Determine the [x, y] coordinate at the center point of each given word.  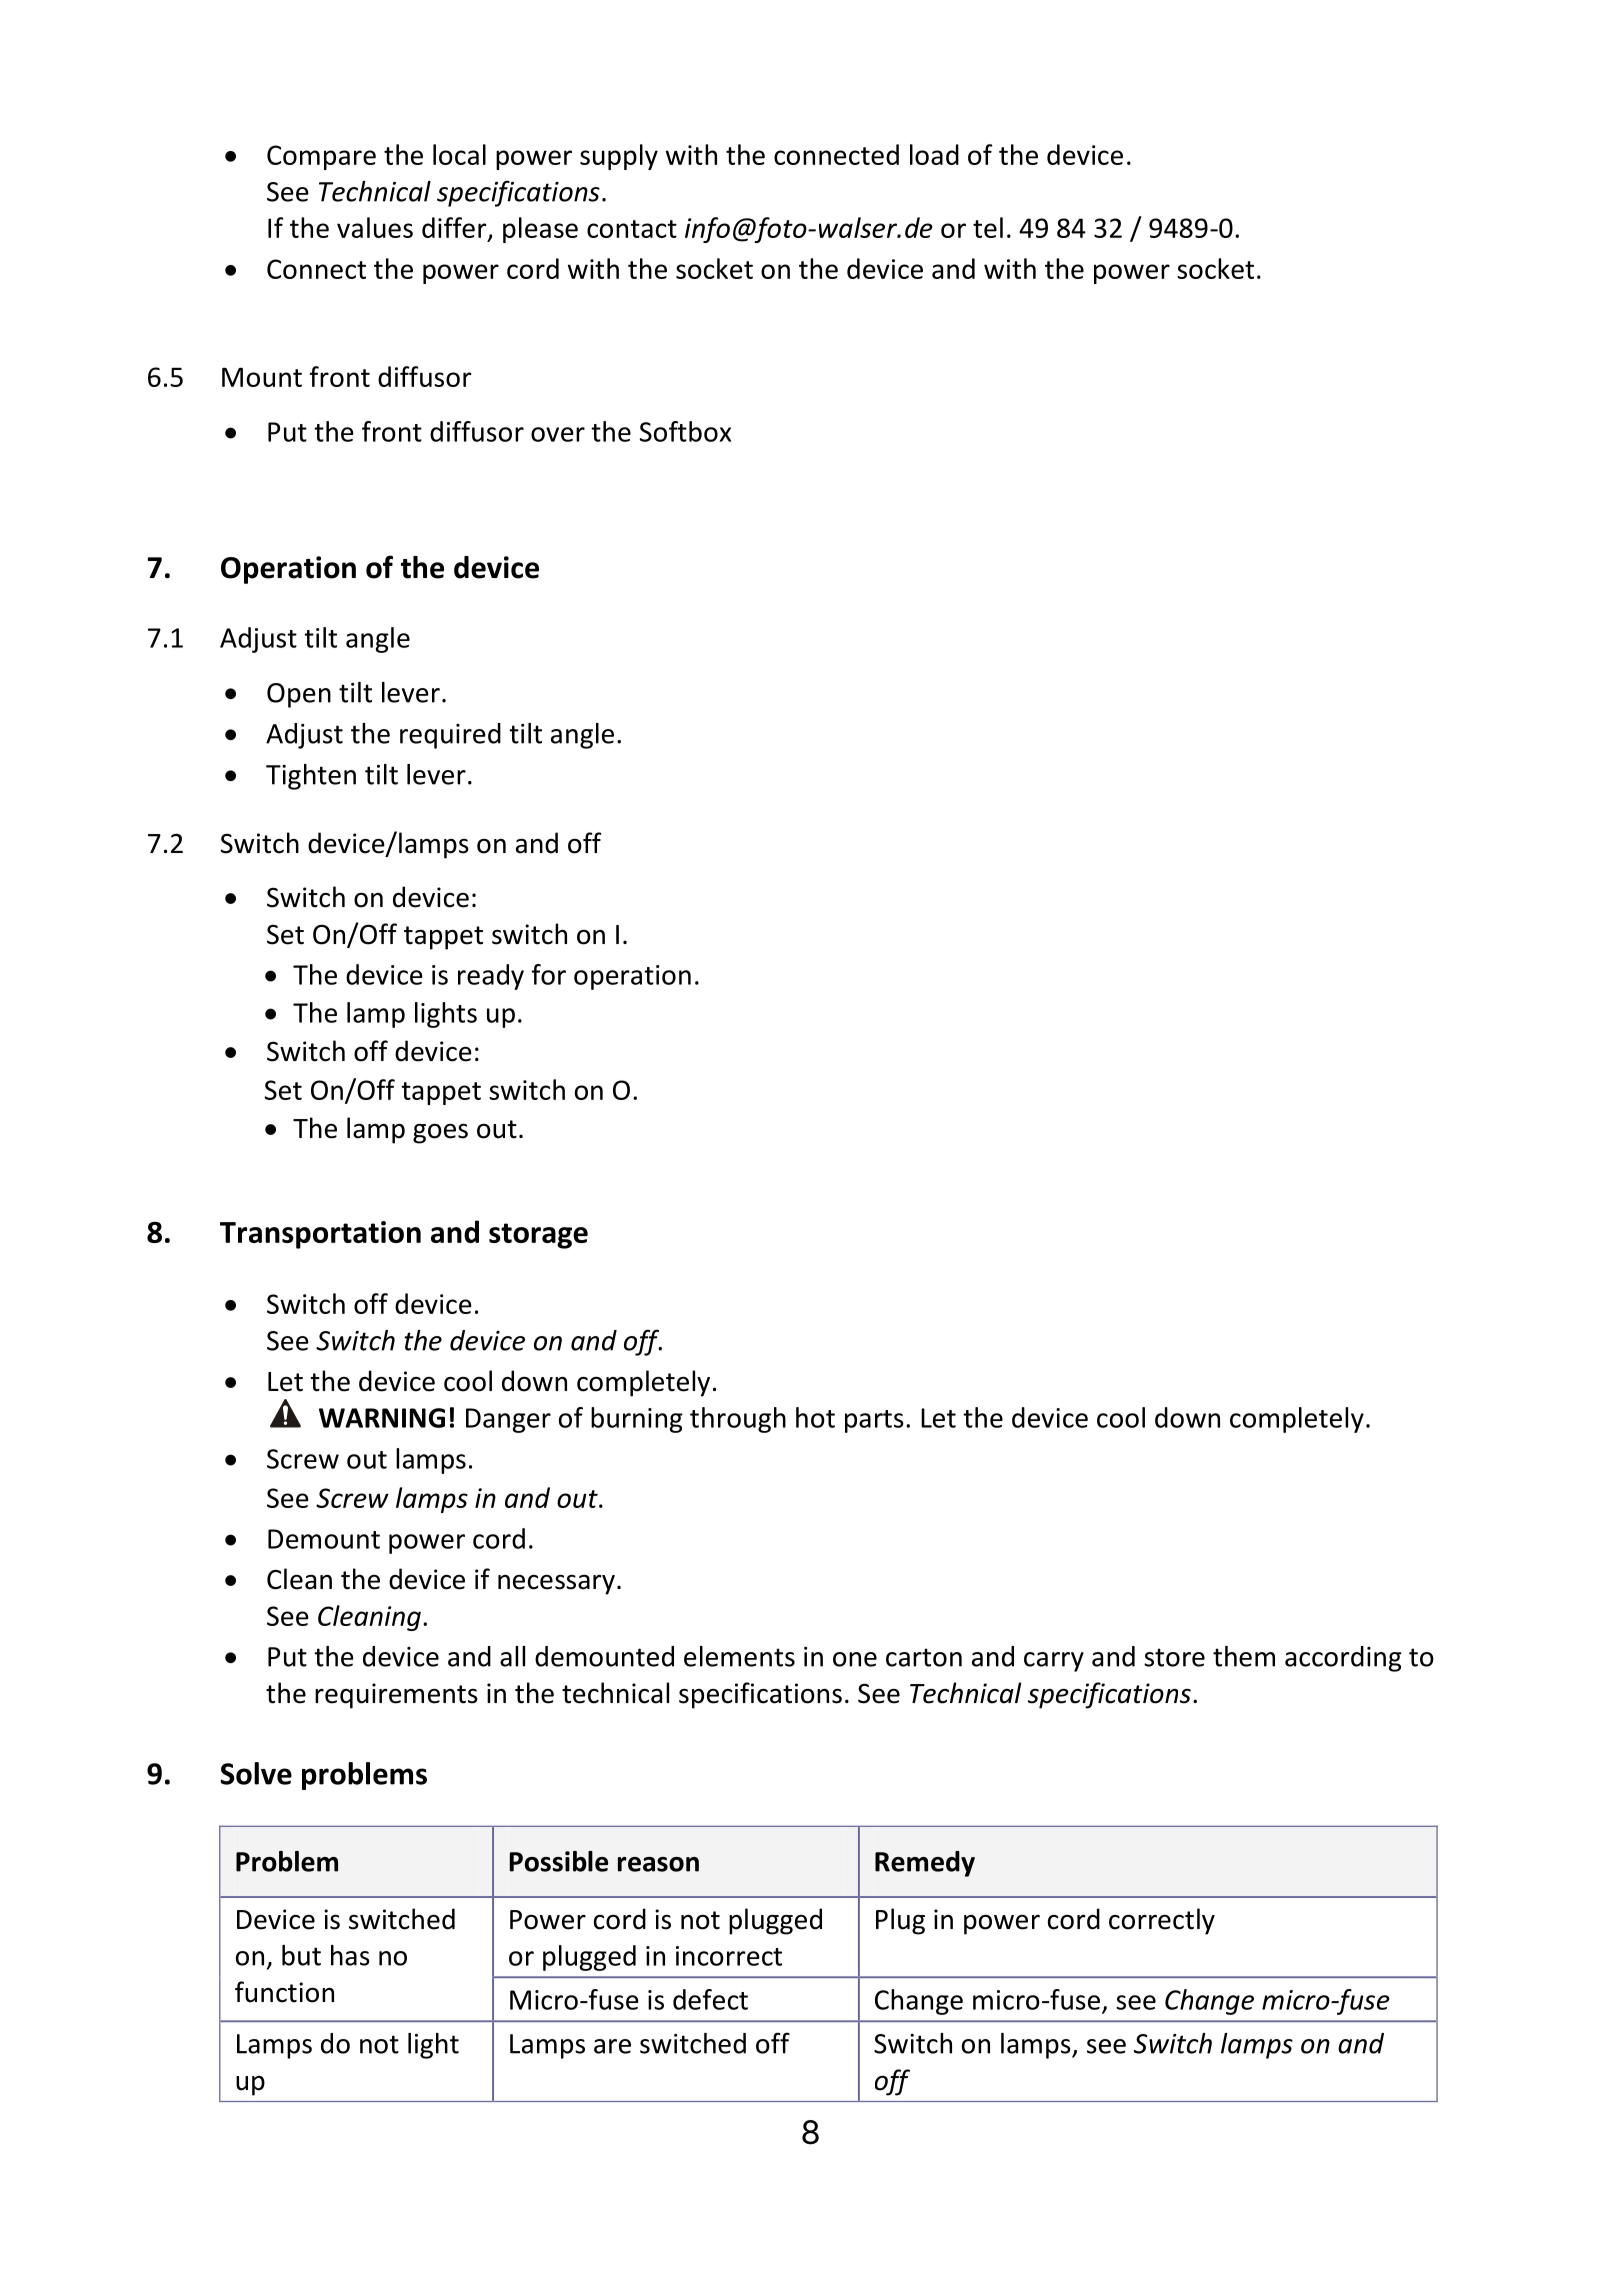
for [549, 974]
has [350, 1955]
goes [440, 1134]
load [934, 154]
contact [632, 229]
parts [874, 1421]
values [375, 227]
